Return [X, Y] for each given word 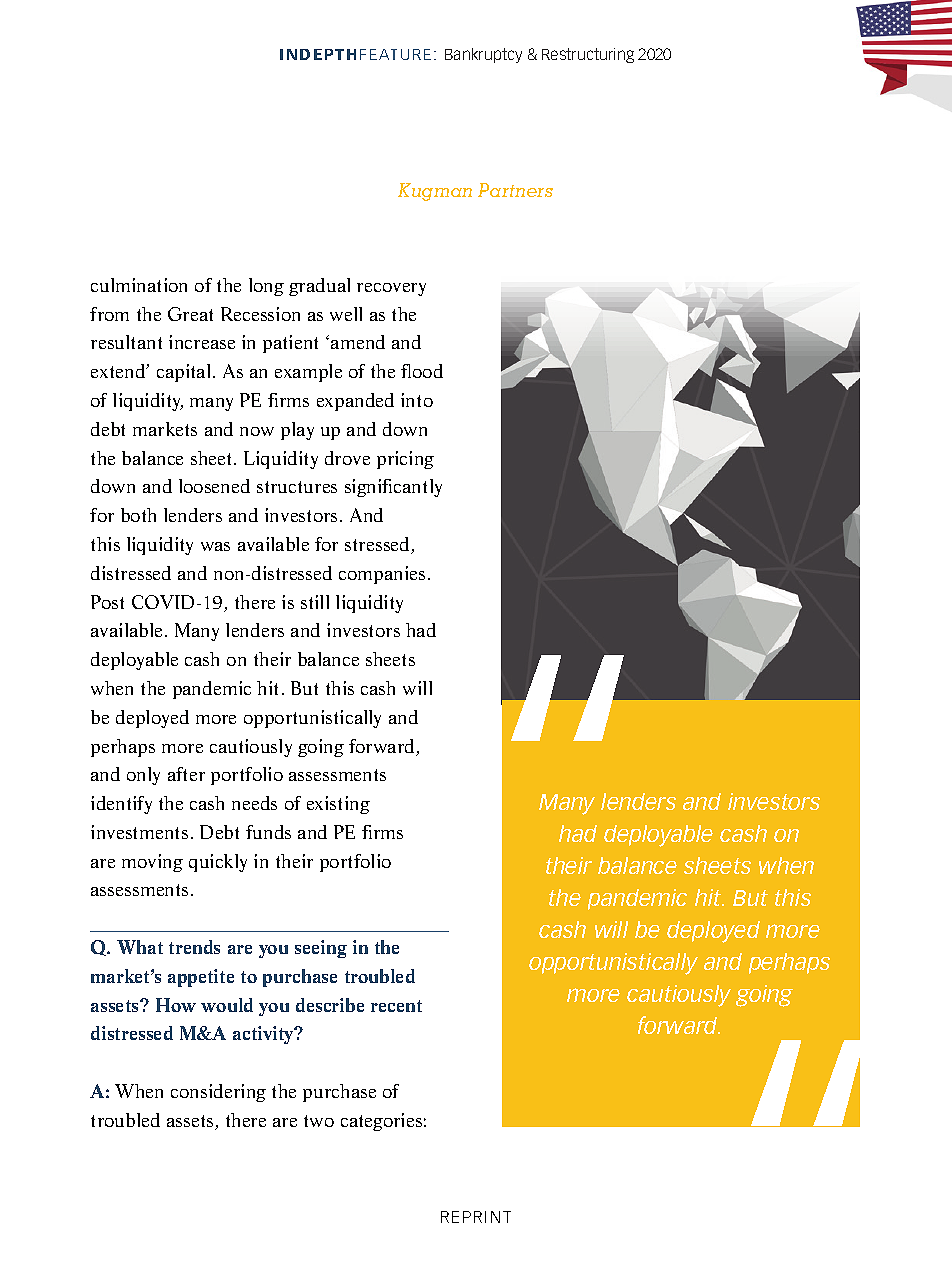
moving [152, 863]
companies [382, 575]
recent [396, 1006]
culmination [139, 285]
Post [107, 602]
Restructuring [588, 55]
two [319, 1121]
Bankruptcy [483, 55]
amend [358, 342]
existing [338, 805]
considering [218, 1093]
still [315, 602]
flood [422, 371]
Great [190, 314]
